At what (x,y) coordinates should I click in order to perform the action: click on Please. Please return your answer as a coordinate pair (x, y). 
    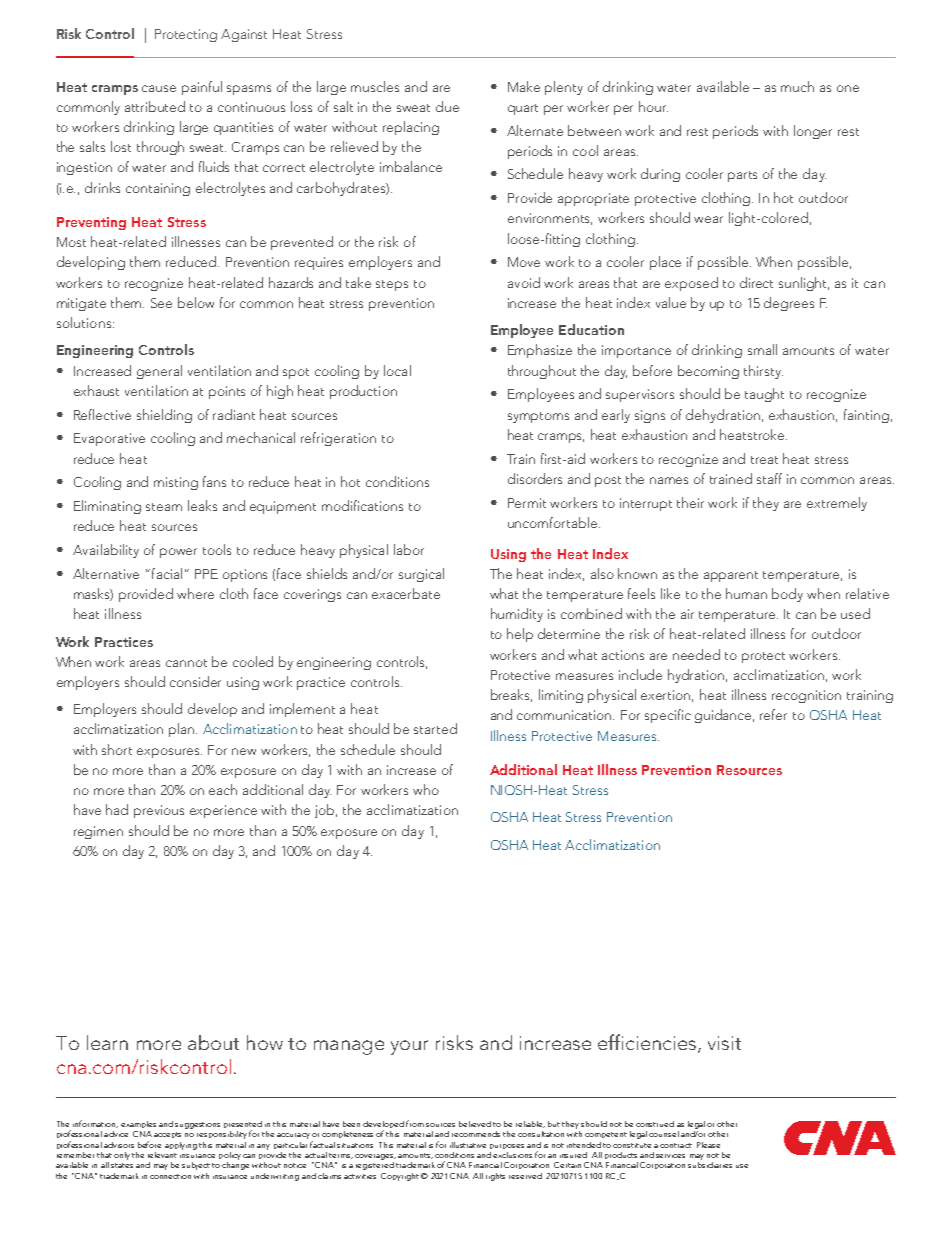
    Looking at the image, I should click on (708, 1145).
